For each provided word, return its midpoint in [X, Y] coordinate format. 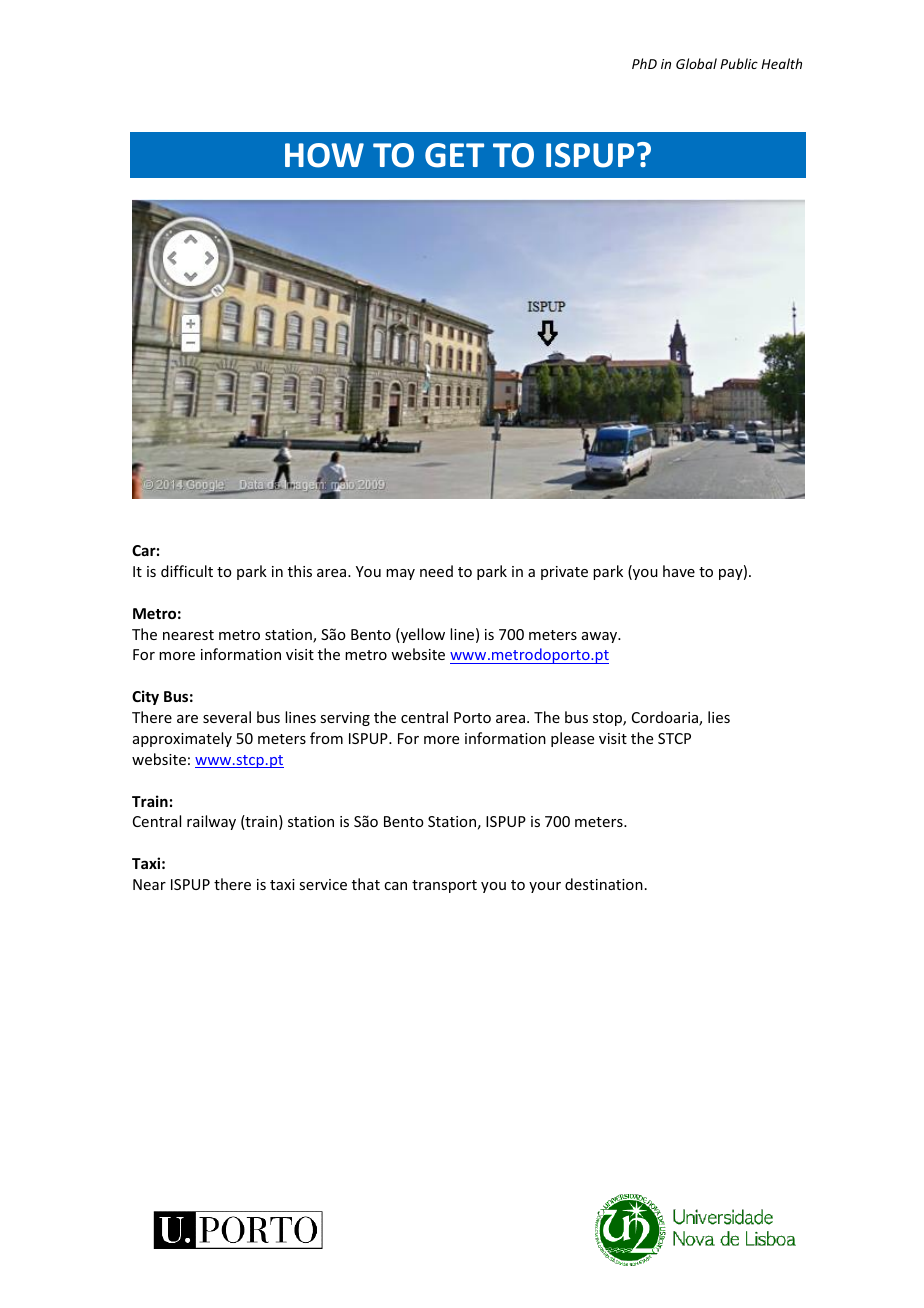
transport [444, 886]
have [679, 571]
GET [454, 155]
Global [696, 63]
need [436, 571]
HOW [324, 155]
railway [211, 822]
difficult [187, 571]
